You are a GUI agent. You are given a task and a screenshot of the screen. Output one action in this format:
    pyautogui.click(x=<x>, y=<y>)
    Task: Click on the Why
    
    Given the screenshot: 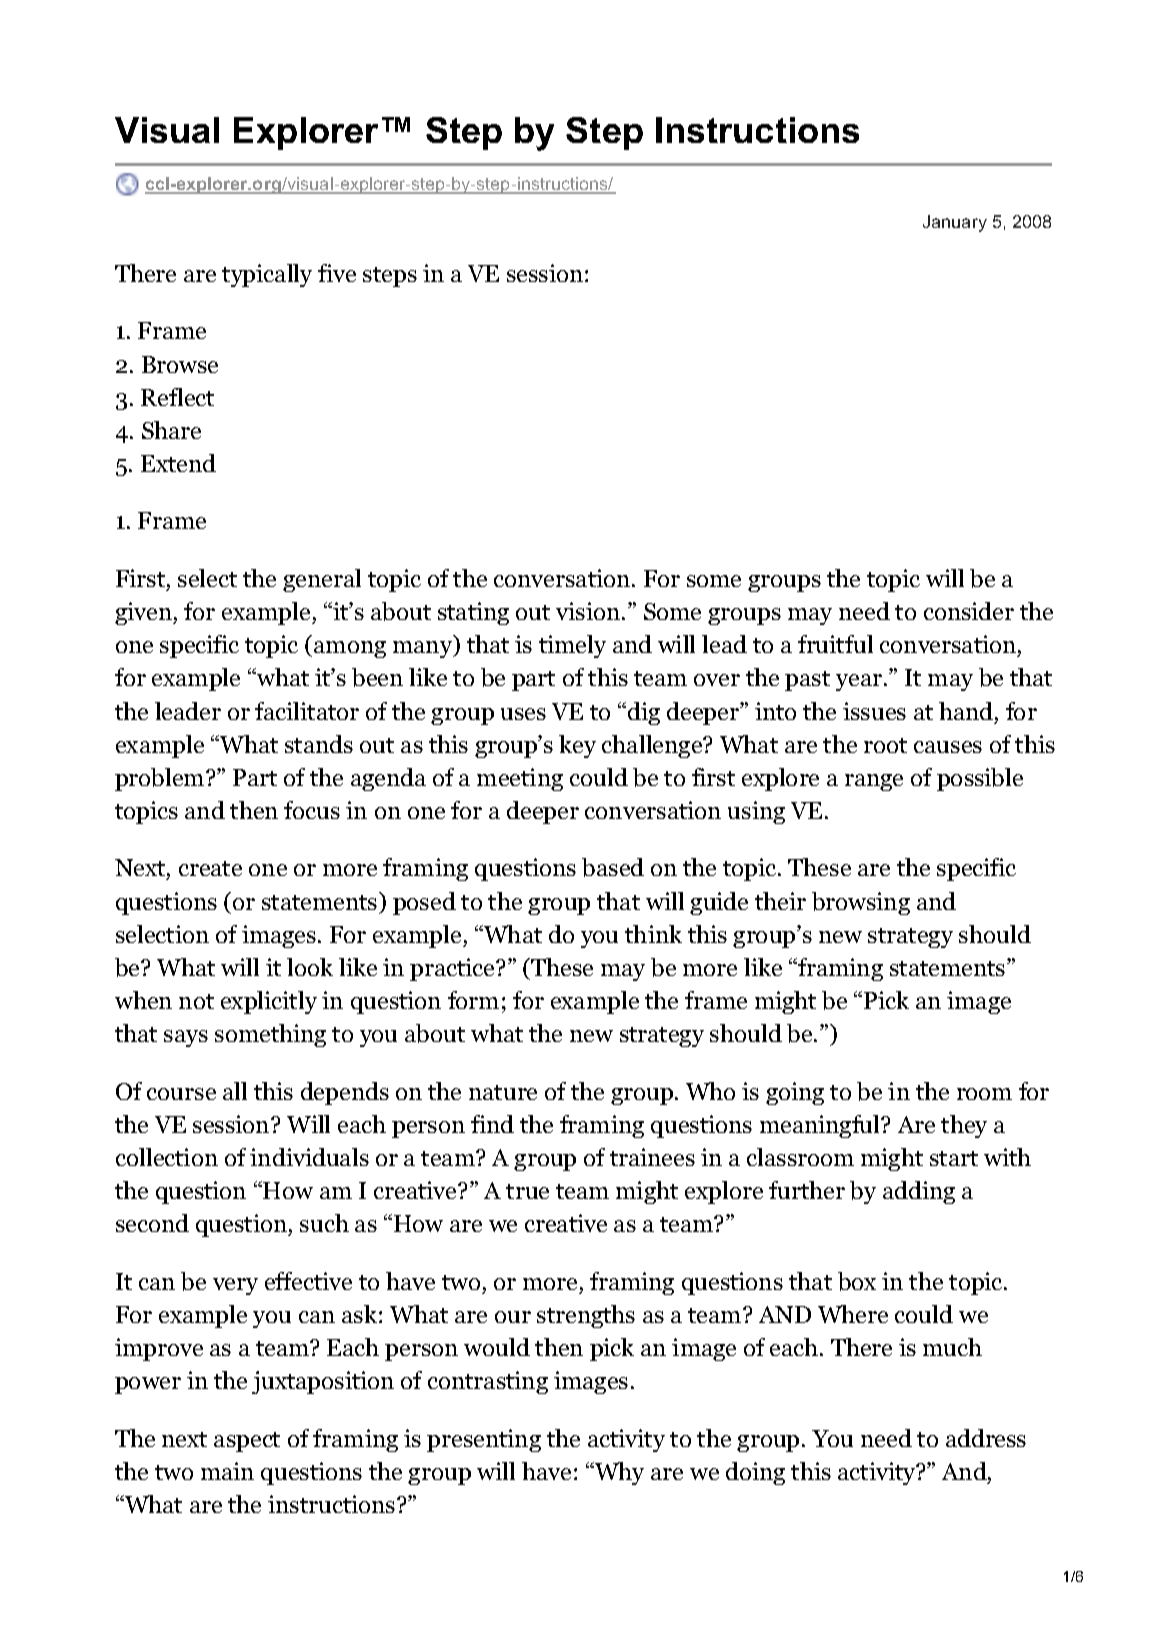 What is the action you would take?
    pyautogui.click(x=618, y=1473)
